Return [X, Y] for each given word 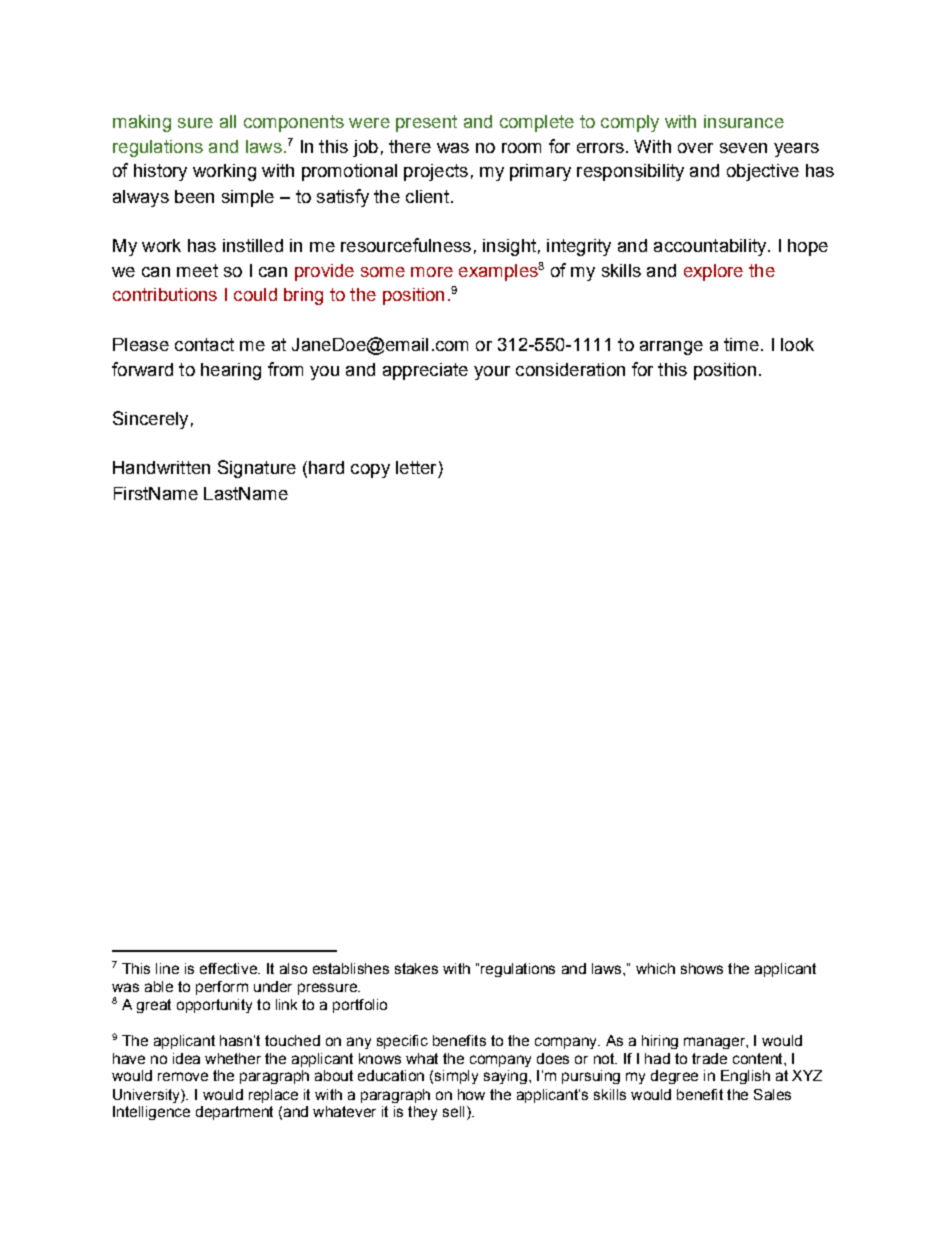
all [228, 121]
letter [416, 467]
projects [436, 172]
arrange [671, 348]
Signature [257, 469]
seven [743, 148]
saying [505, 1077]
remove [183, 1076]
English [745, 1077]
